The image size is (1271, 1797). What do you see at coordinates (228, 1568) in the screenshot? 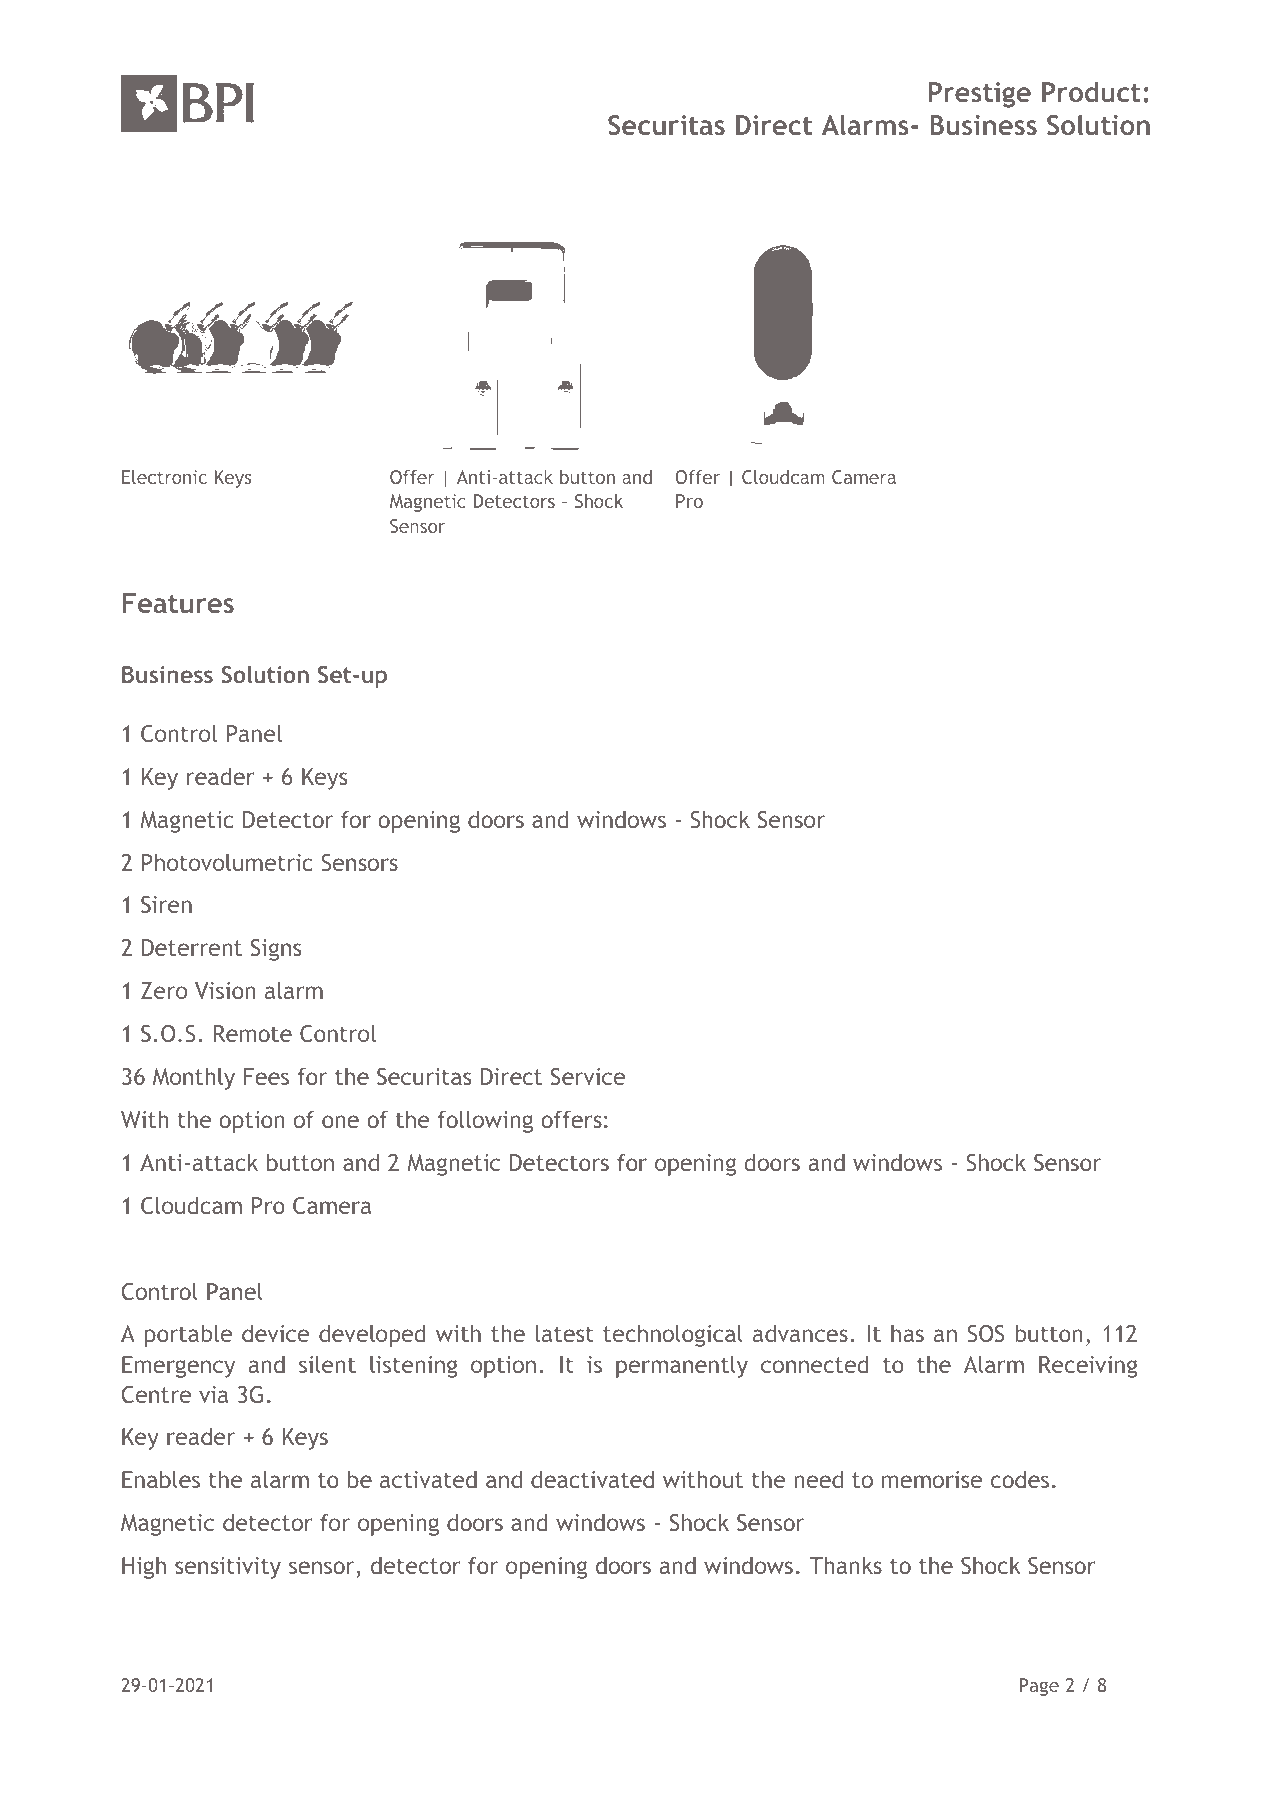
I see `sensitivity` at bounding box center [228, 1568].
